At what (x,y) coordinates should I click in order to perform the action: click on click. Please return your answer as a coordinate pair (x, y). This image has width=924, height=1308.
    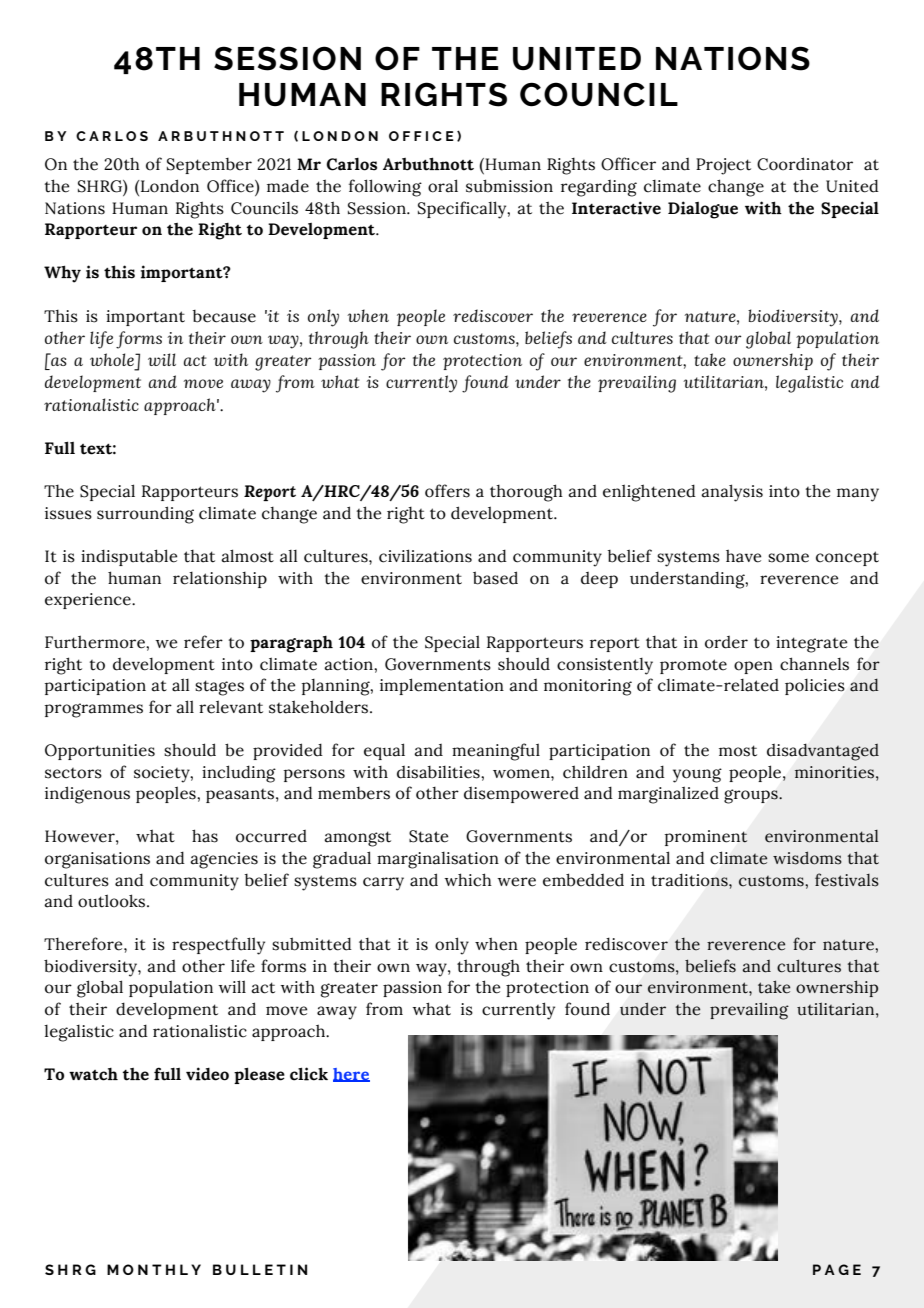
    Looking at the image, I should click on (309, 1074).
